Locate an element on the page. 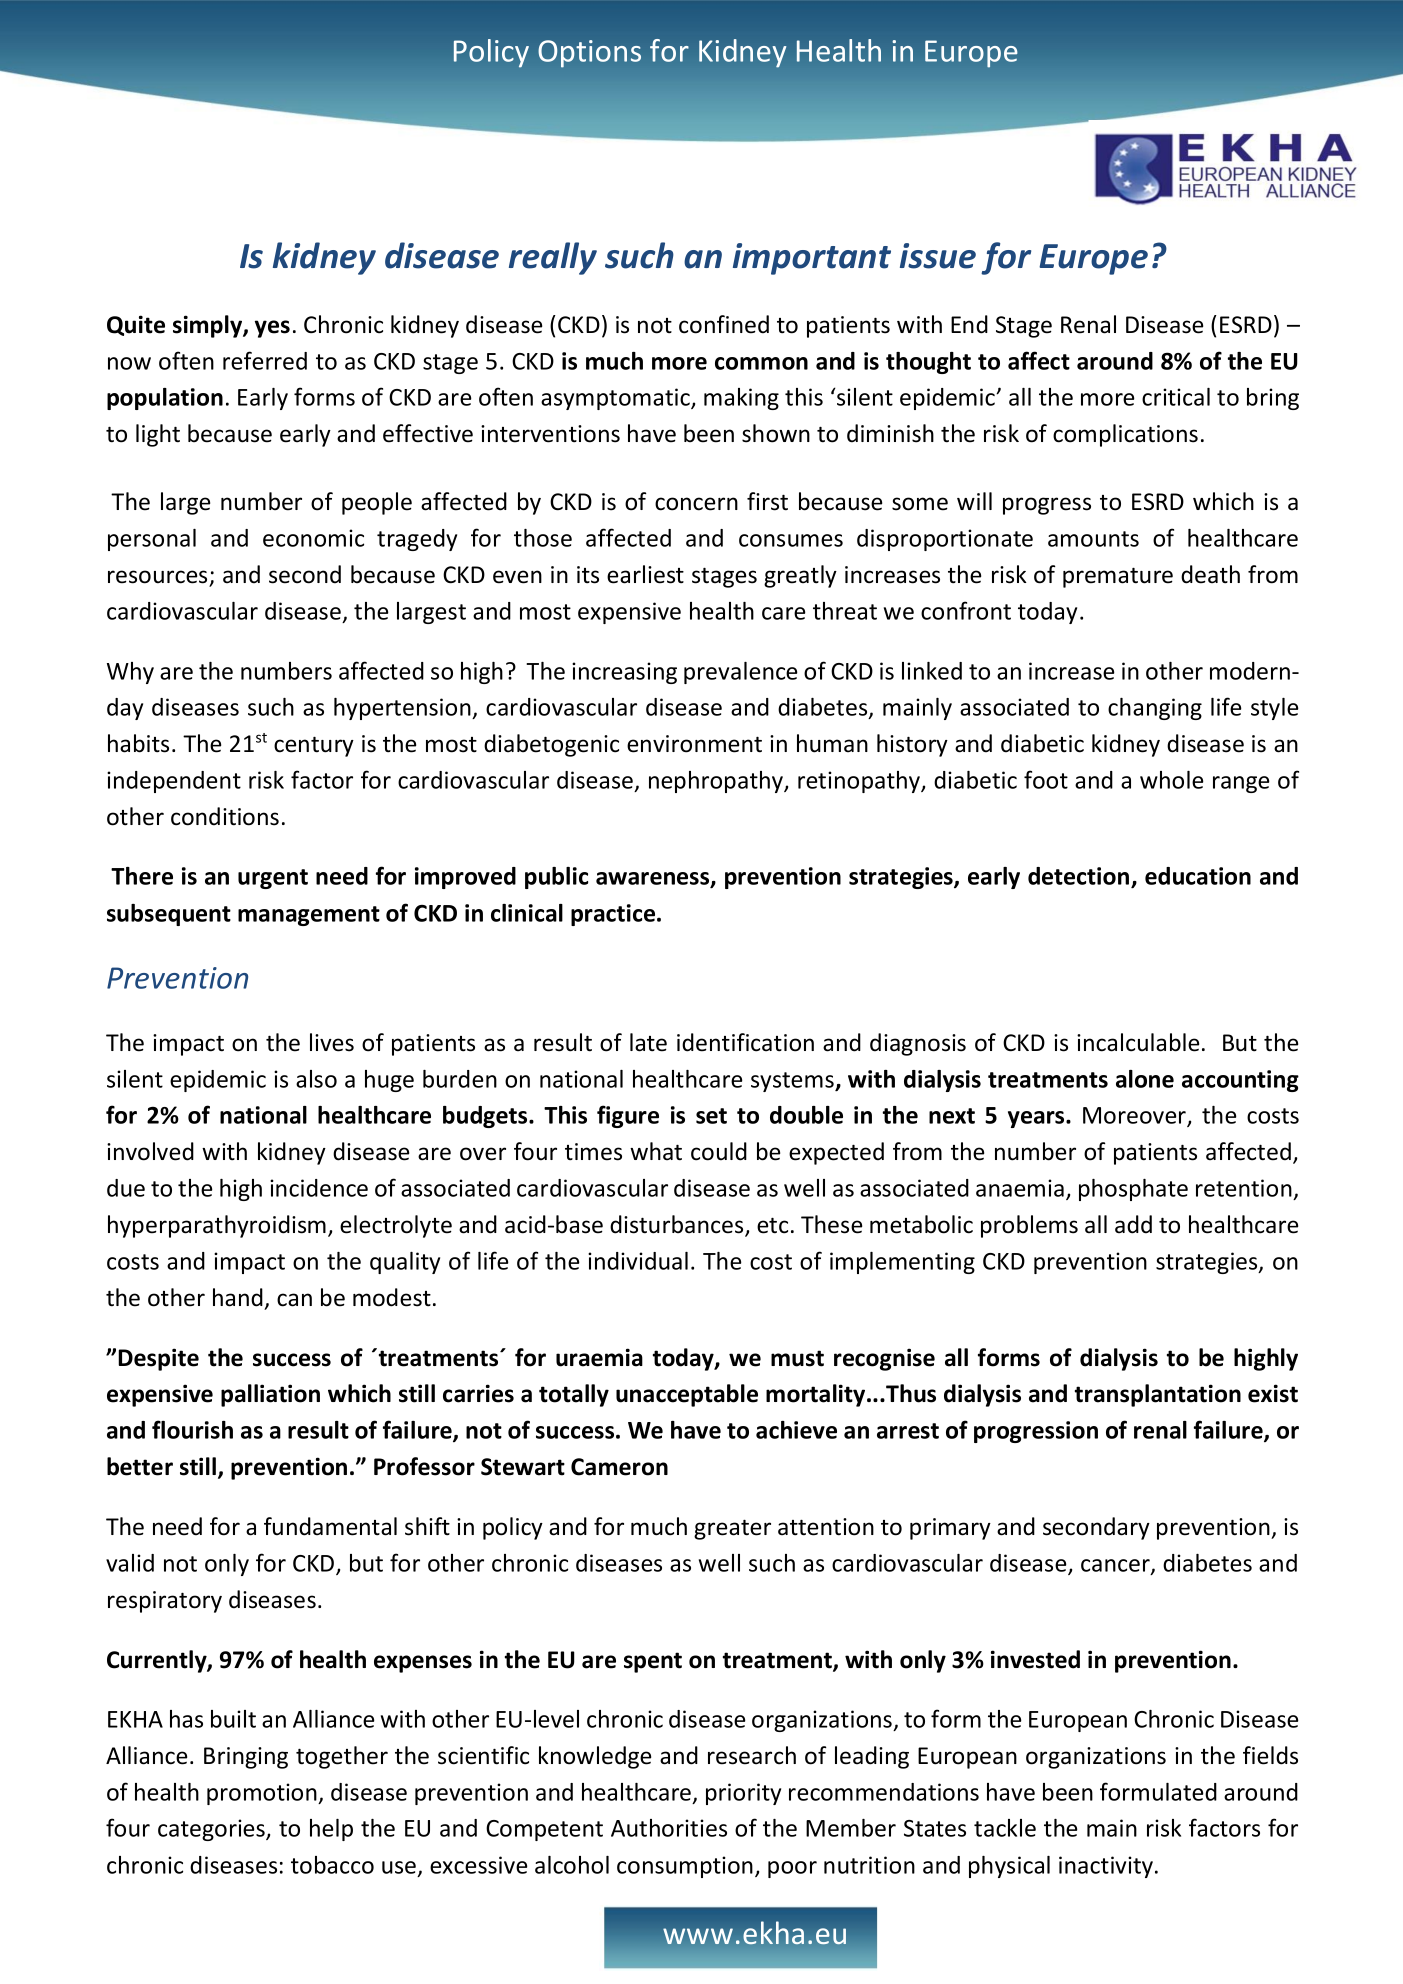 Image resolution: width=1403 pixels, height=1984 pixels. management is located at coordinates (309, 916).
